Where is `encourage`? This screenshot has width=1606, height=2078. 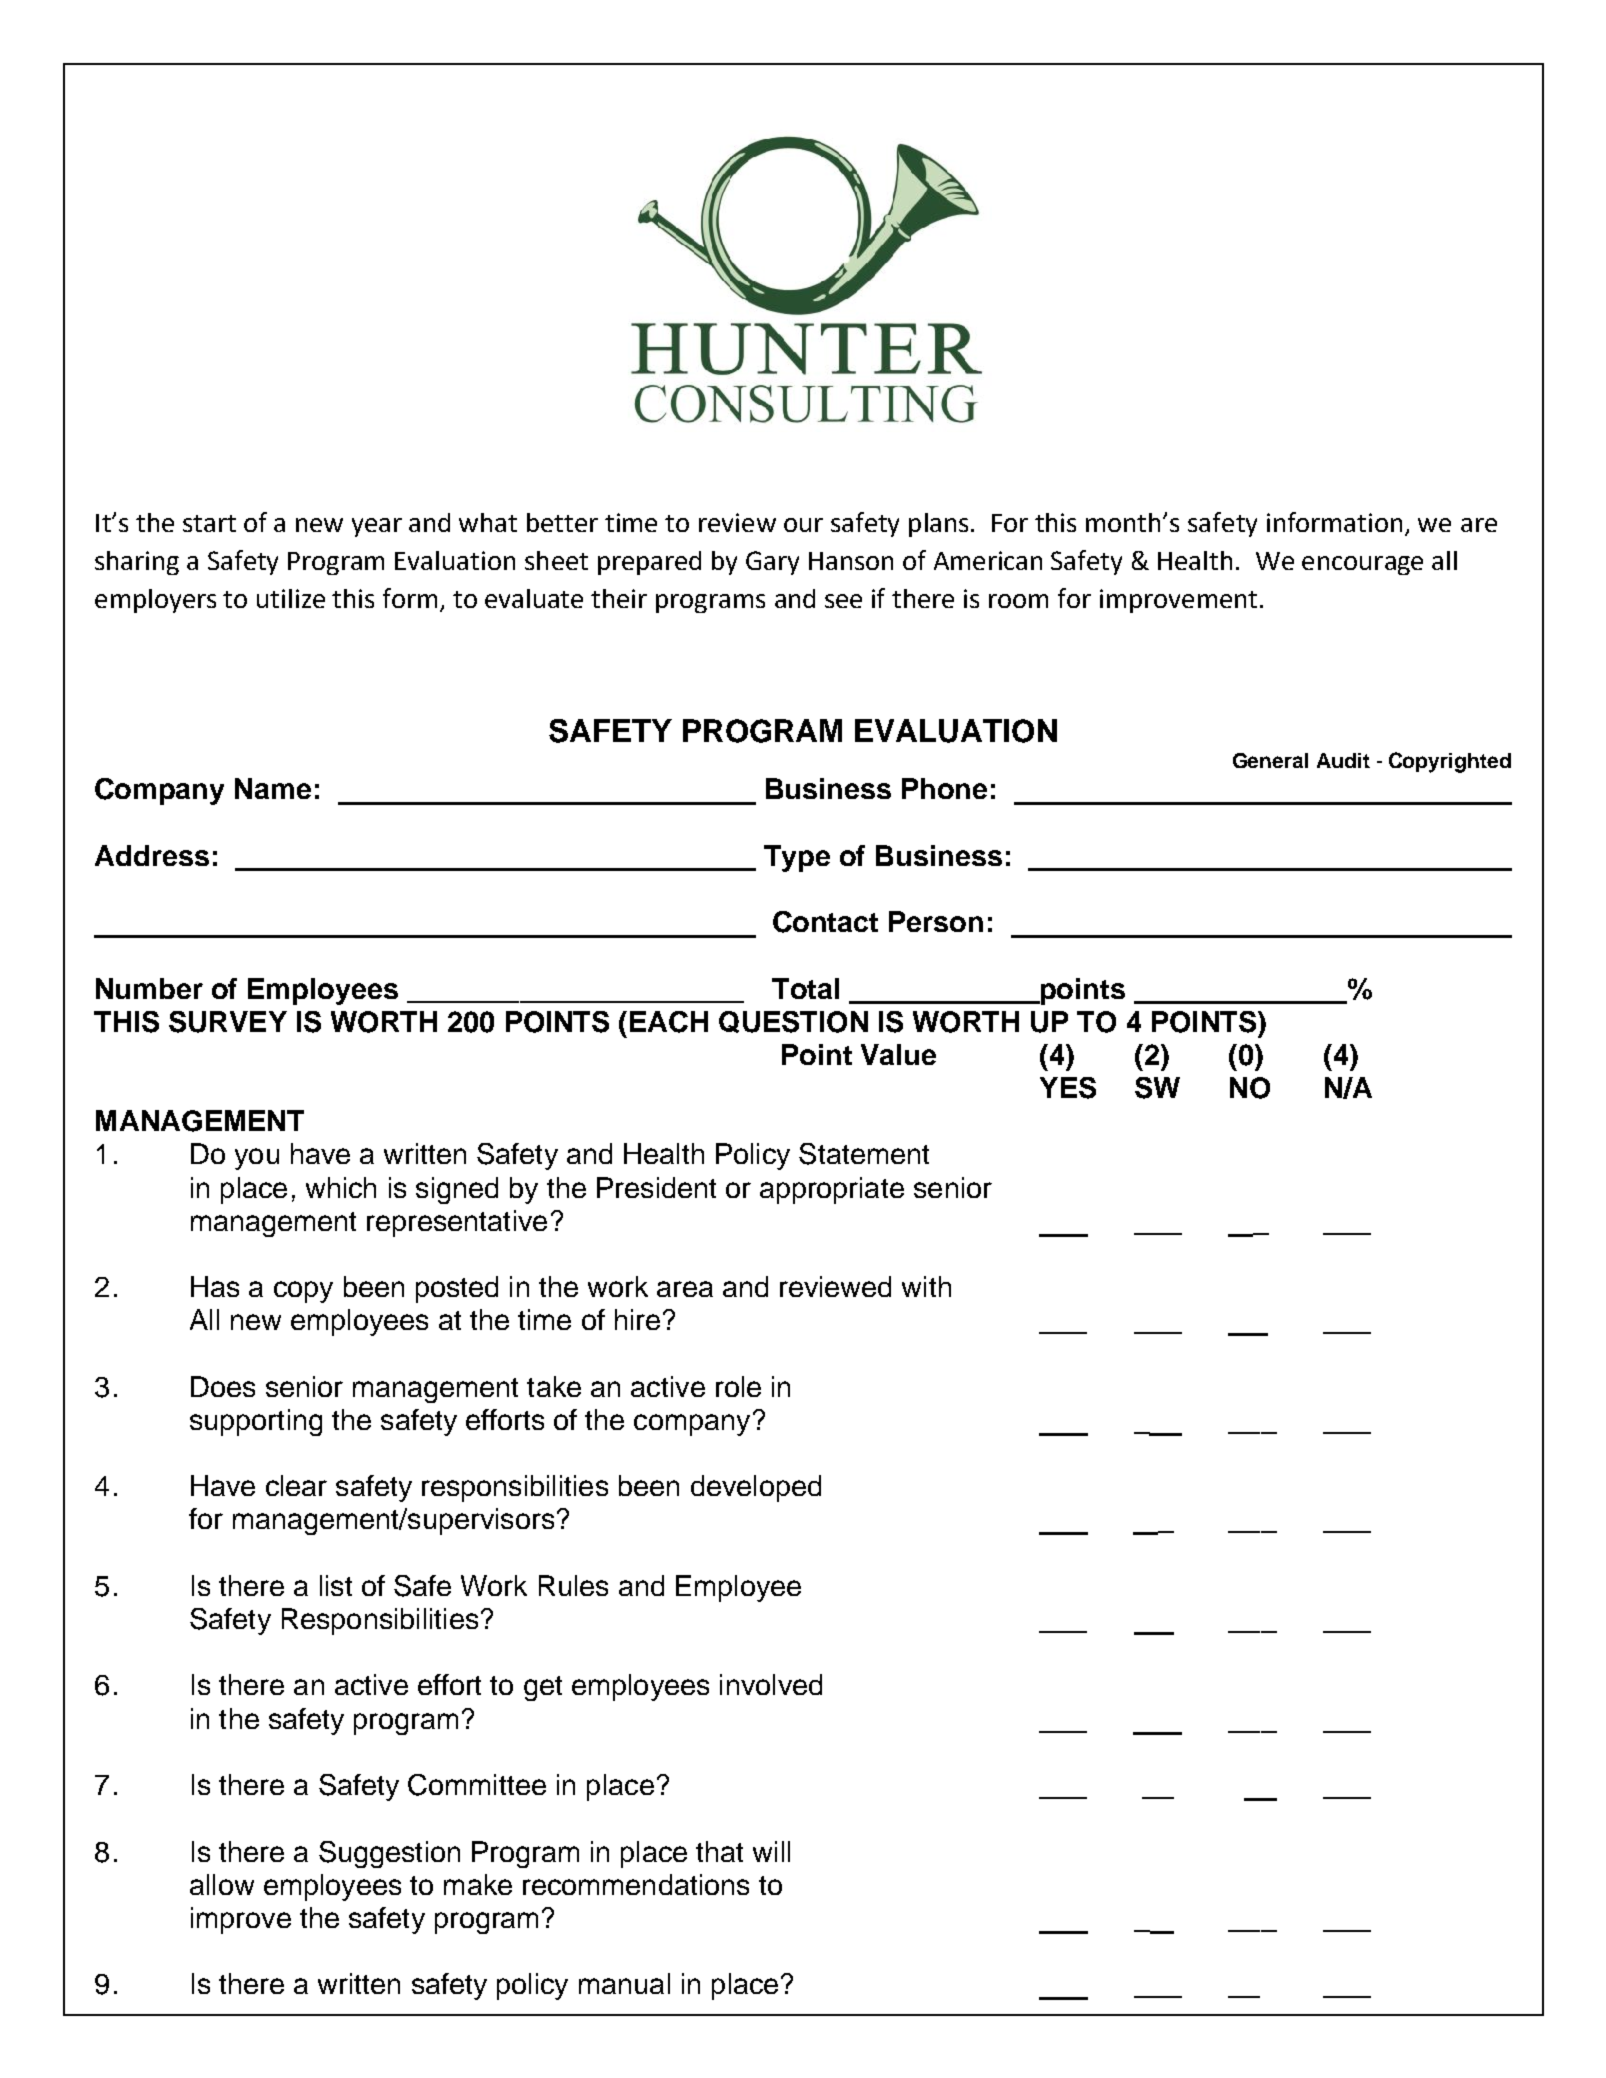
encourage is located at coordinates (1362, 565).
